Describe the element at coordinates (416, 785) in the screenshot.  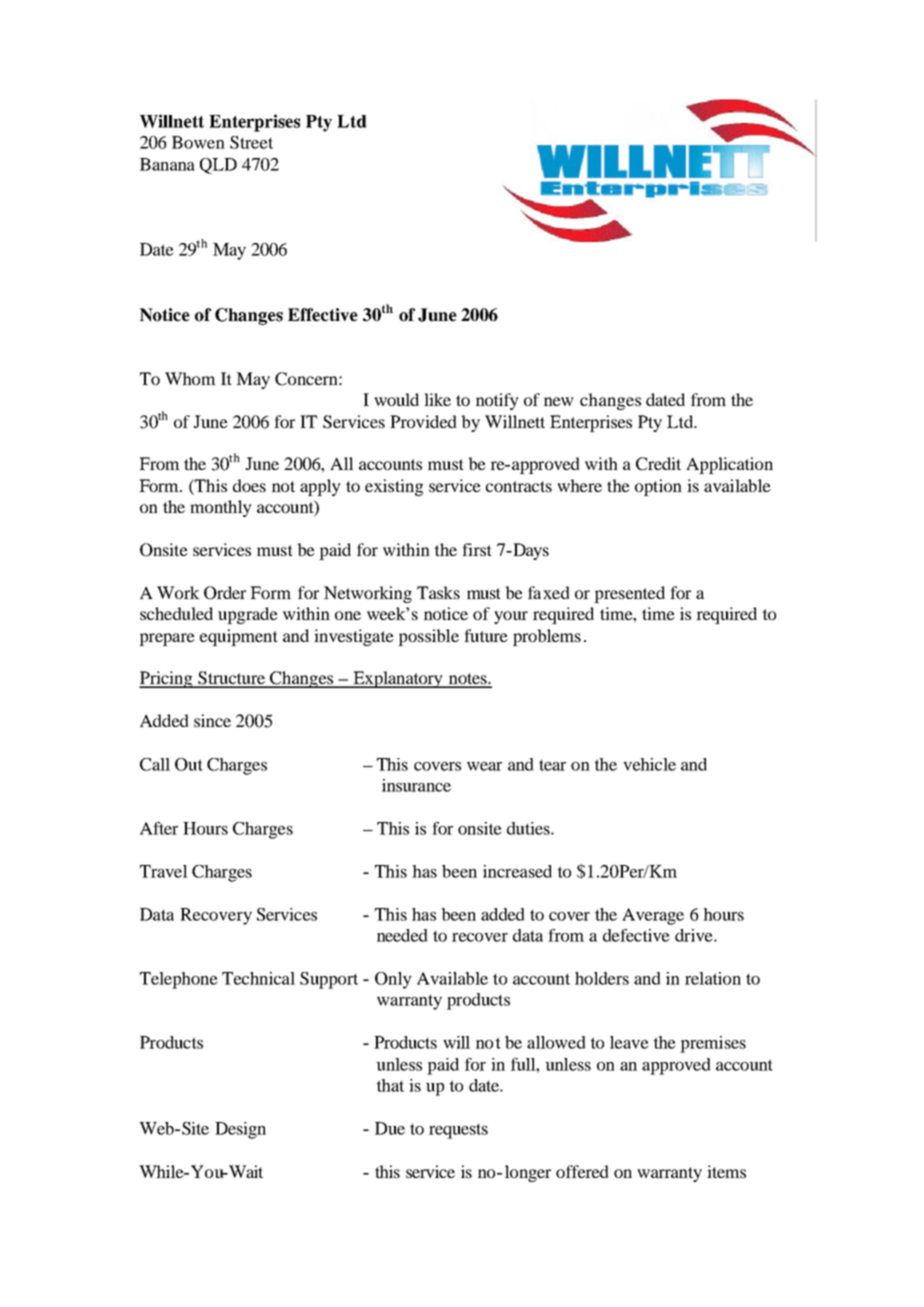
I see `insurance` at that location.
